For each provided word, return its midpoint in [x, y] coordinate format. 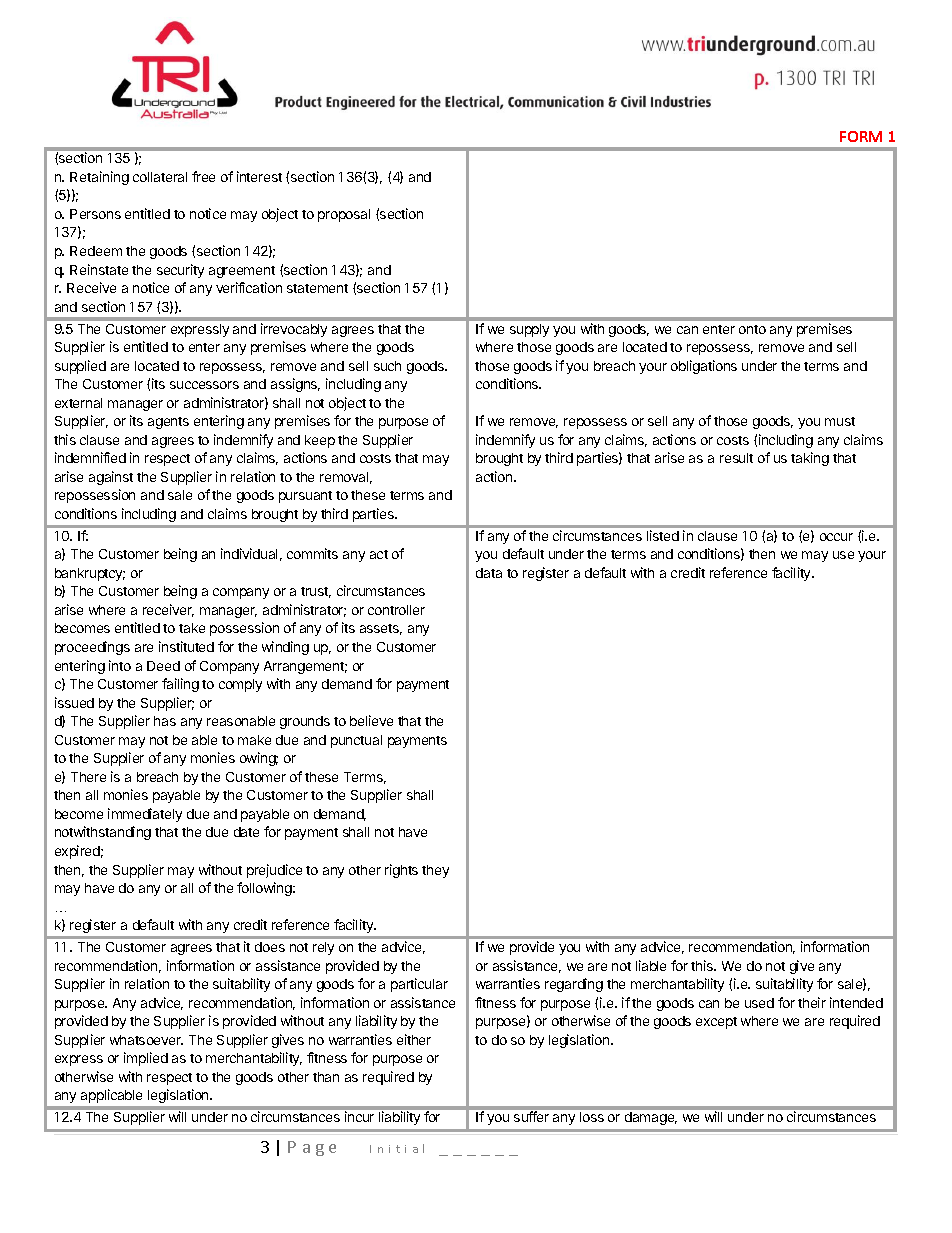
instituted [186, 646]
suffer [531, 1116]
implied [146, 1059]
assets [381, 629]
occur [836, 537]
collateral [160, 177]
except [716, 1023]
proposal [344, 215]
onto [752, 329]
